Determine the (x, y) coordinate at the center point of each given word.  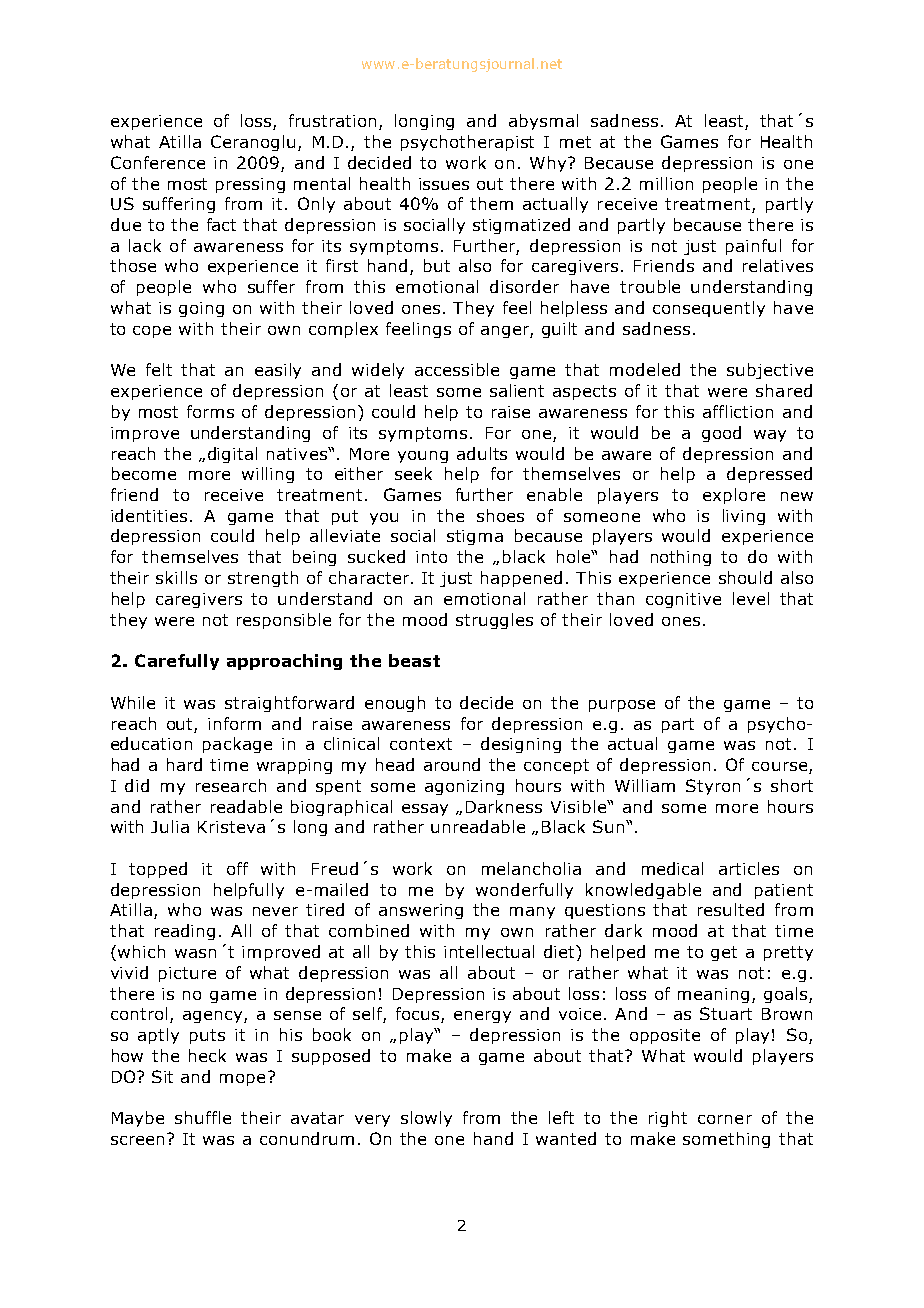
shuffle (203, 1117)
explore (734, 496)
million (666, 183)
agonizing (464, 787)
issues (444, 184)
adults (482, 453)
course (779, 766)
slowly (426, 1119)
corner (725, 1119)
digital (232, 455)
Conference (158, 162)
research (231, 785)
